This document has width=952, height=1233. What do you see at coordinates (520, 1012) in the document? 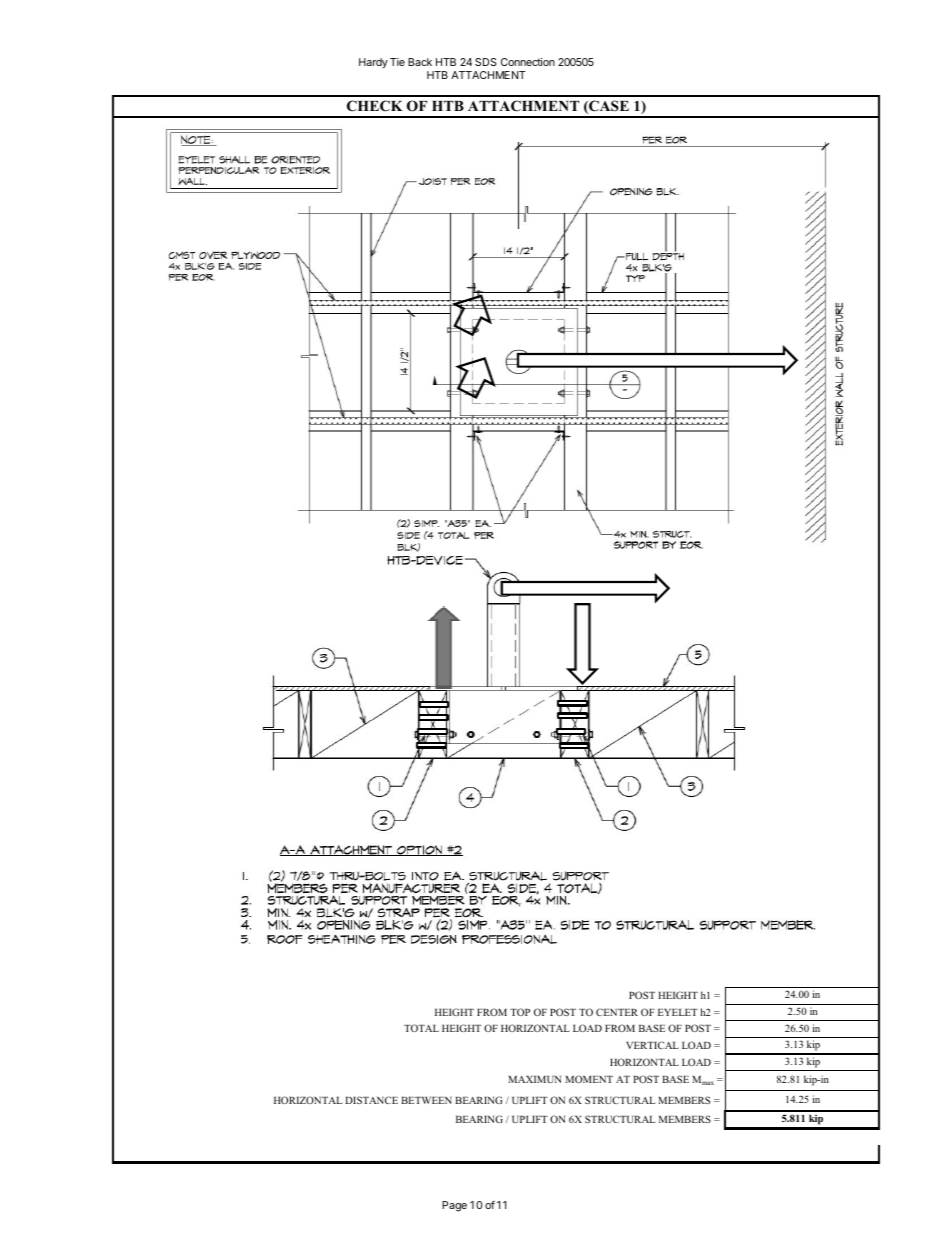
I see `TOP` at bounding box center [520, 1012].
